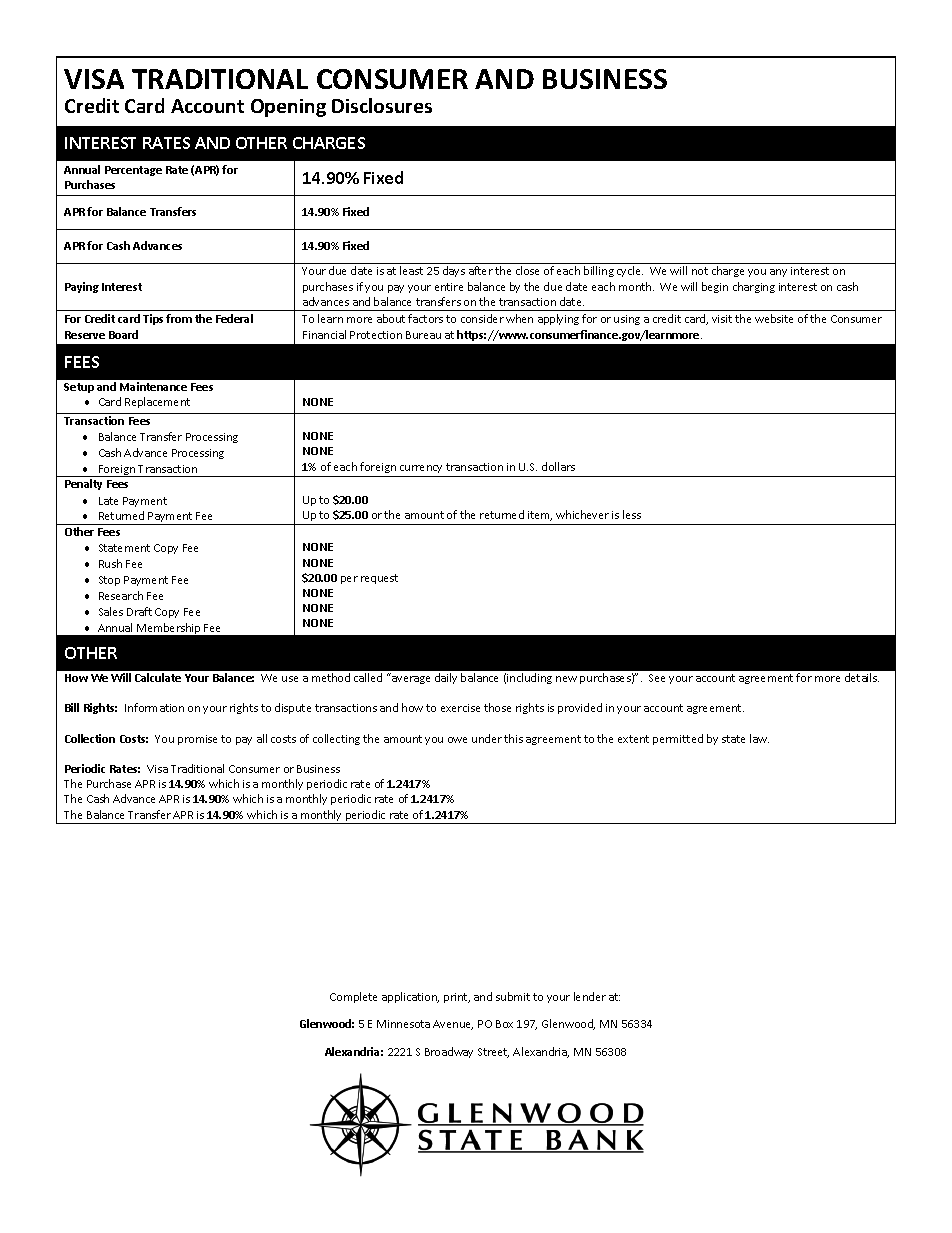  I want to click on Percentage, so click(133, 171).
